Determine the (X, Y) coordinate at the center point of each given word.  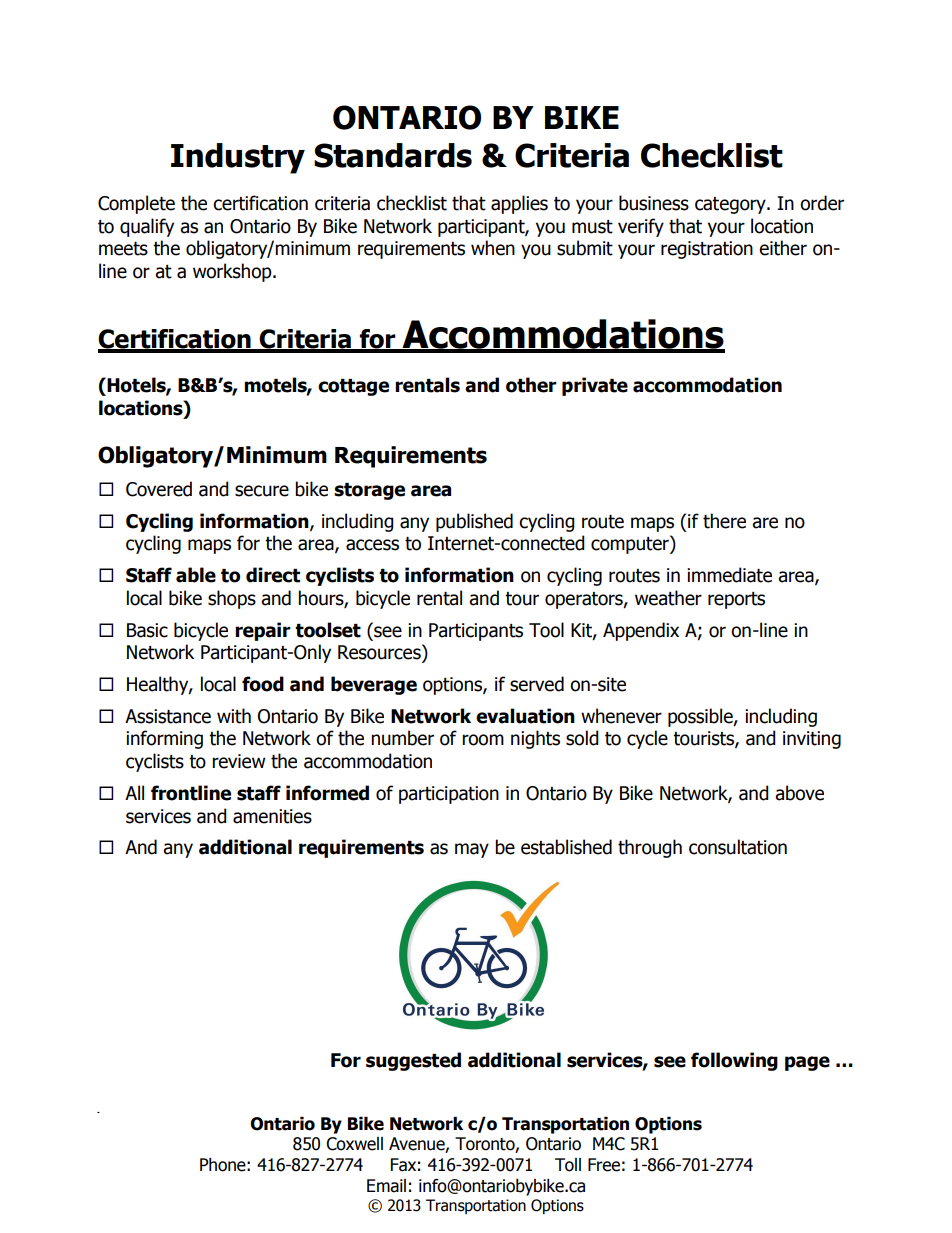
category (731, 205)
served (537, 684)
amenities (272, 816)
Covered (159, 489)
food (263, 684)
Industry (238, 158)
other (531, 385)
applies (519, 204)
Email (386, 1186)
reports (736, 600)
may (472, 850)
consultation (738, 847)
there (724, 521)
